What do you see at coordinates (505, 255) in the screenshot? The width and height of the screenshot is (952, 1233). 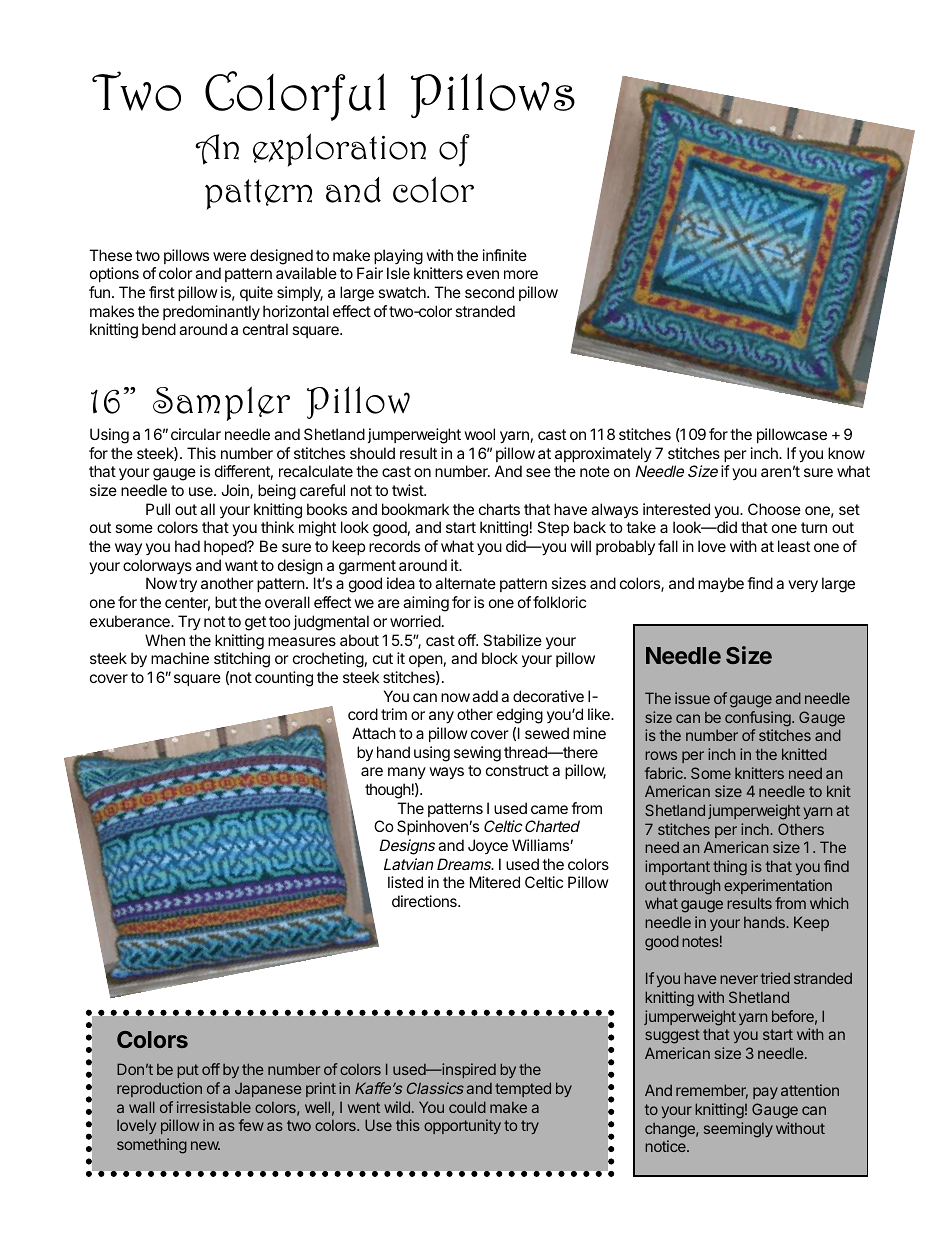 I see `infinite` at bounding box center [505, 255].
